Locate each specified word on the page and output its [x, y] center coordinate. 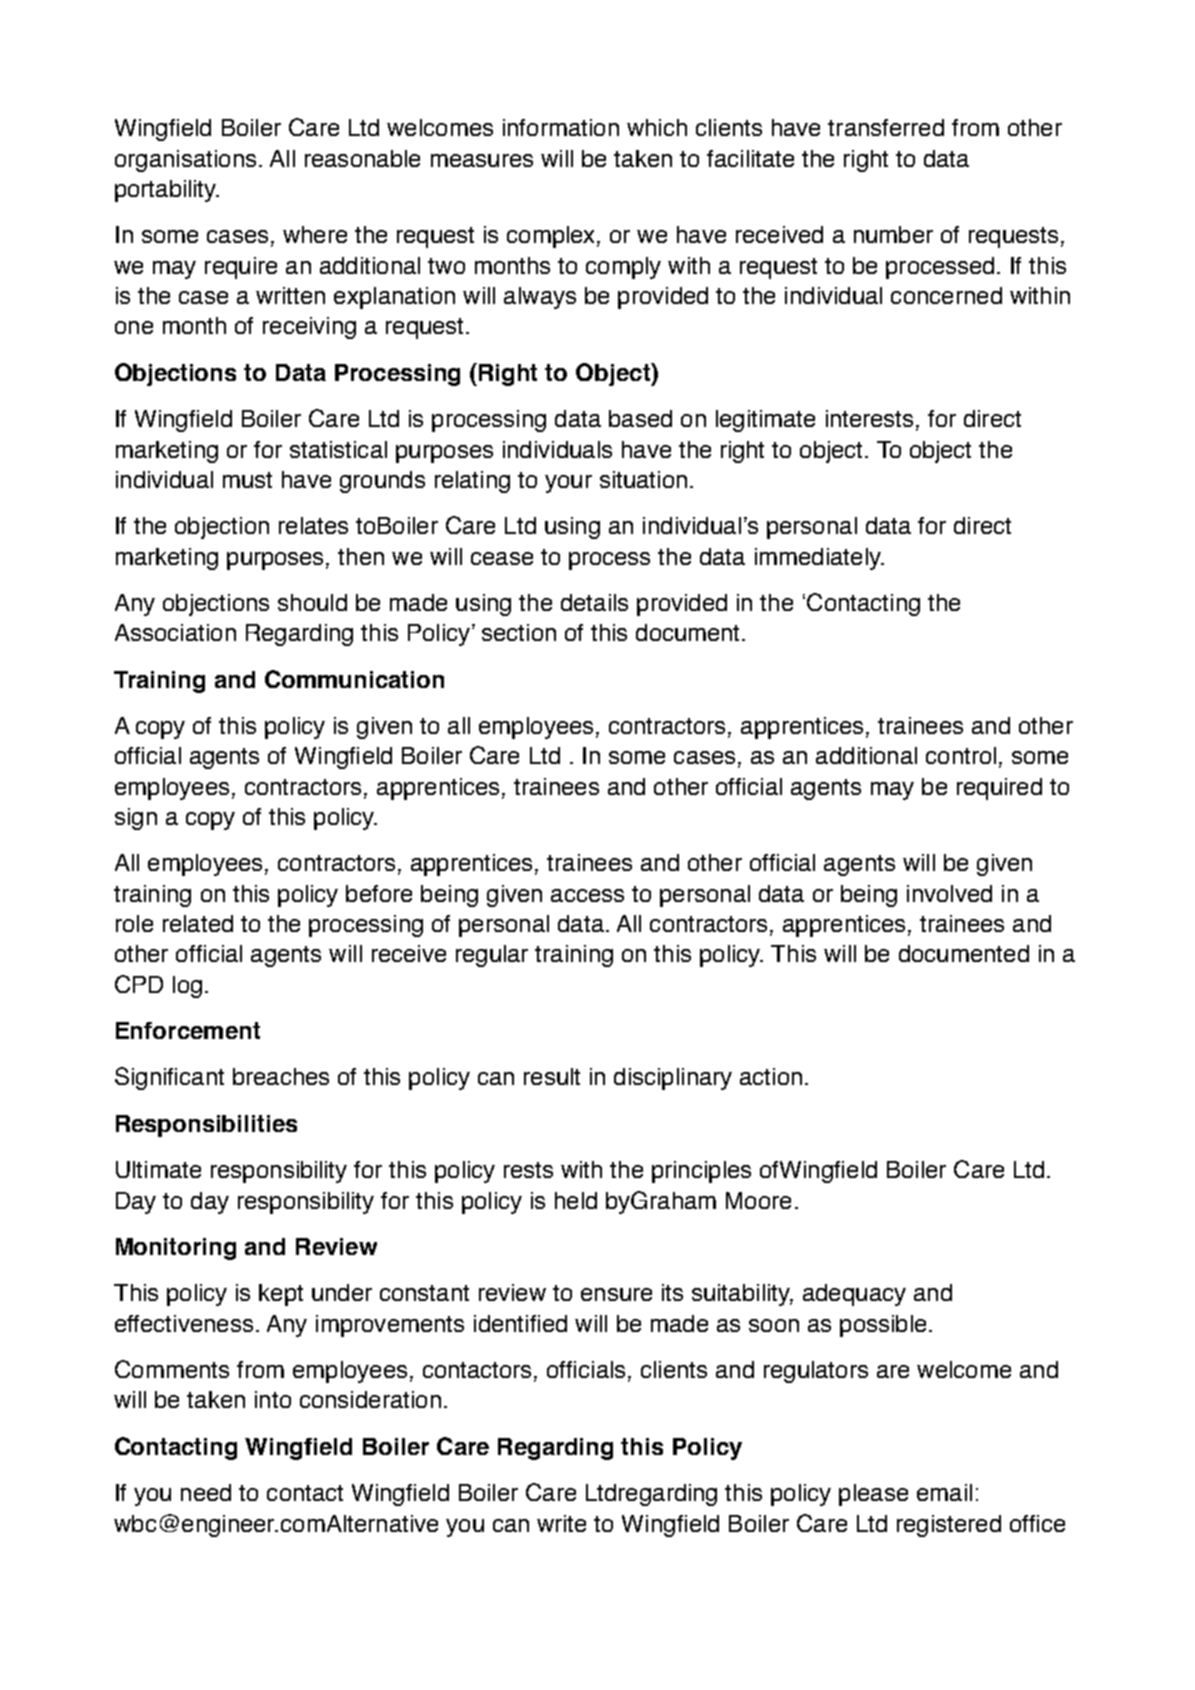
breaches [281, 1076]
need [206, 1492]
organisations [185, 161]
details [594, 602]
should [312, 602]
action [771, 1076]
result [552, 1076]
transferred [886, 127]
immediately [819, 559]
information [561, 127]
